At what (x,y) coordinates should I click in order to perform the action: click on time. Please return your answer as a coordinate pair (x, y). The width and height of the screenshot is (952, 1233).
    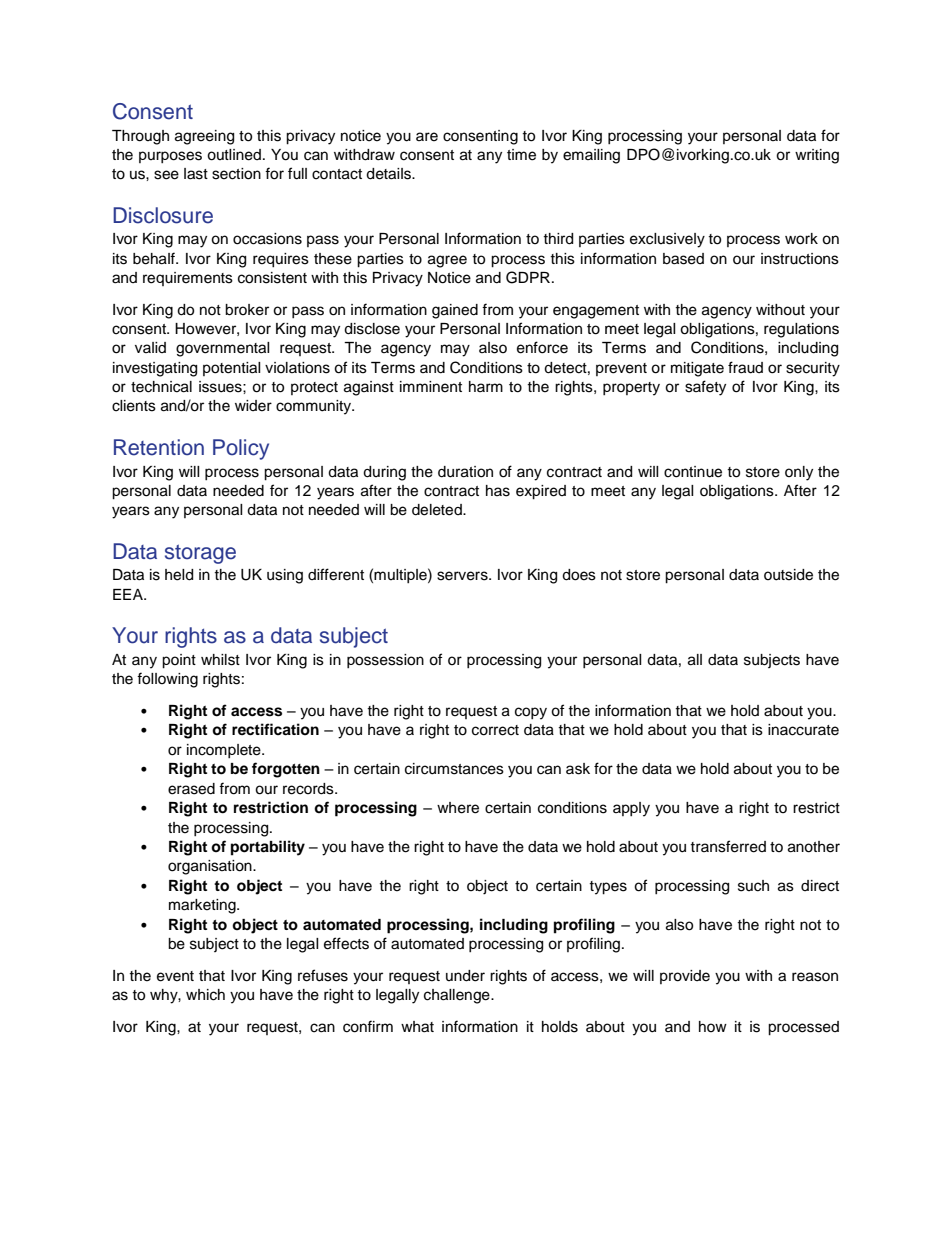
    Looking at the image, I should click on (521, 155).
